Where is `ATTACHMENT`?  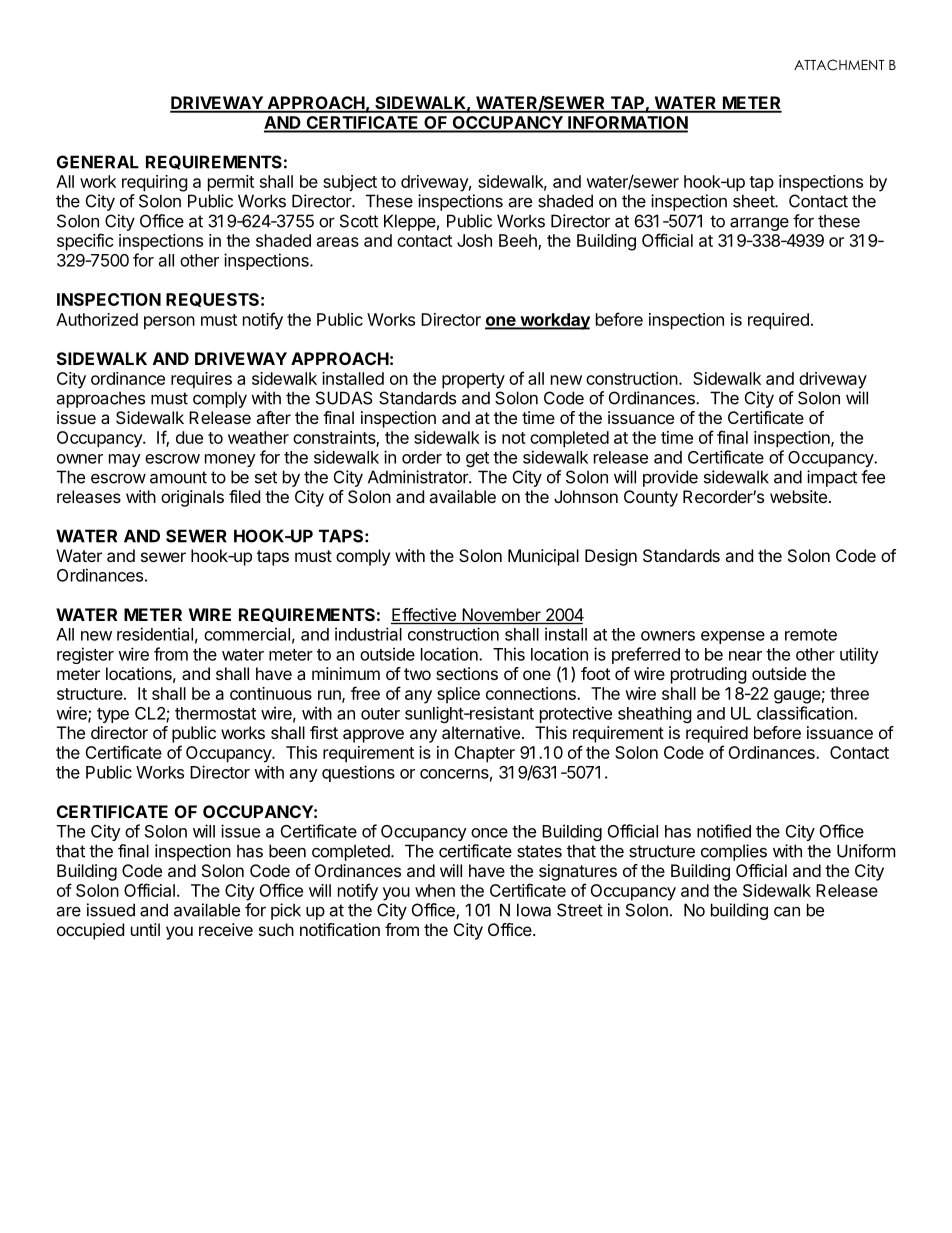
ATTACHMENT is located at coordinates (839, 65).
